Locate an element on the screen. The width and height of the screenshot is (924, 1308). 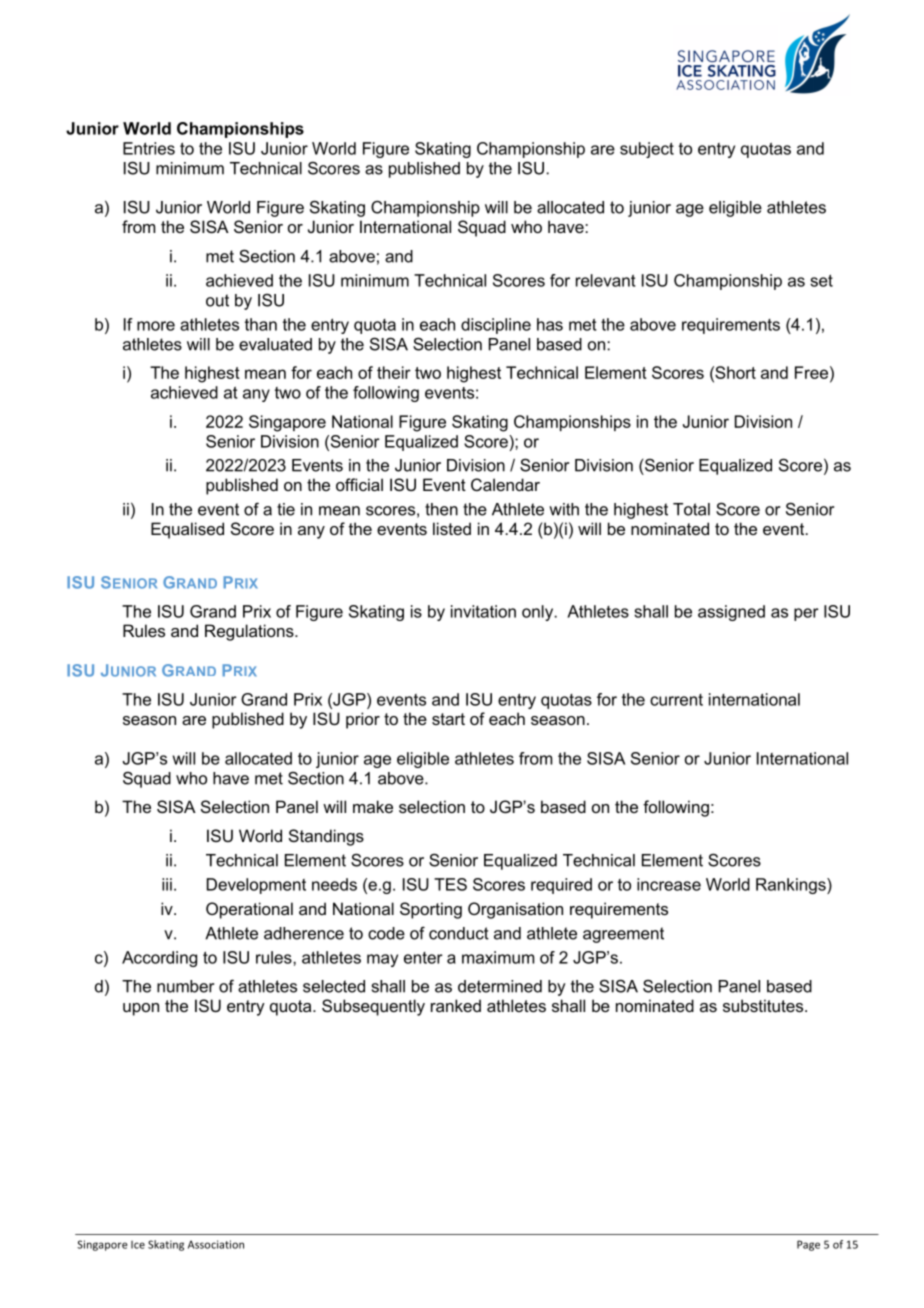
Development is located at coordinates (256, 886).
